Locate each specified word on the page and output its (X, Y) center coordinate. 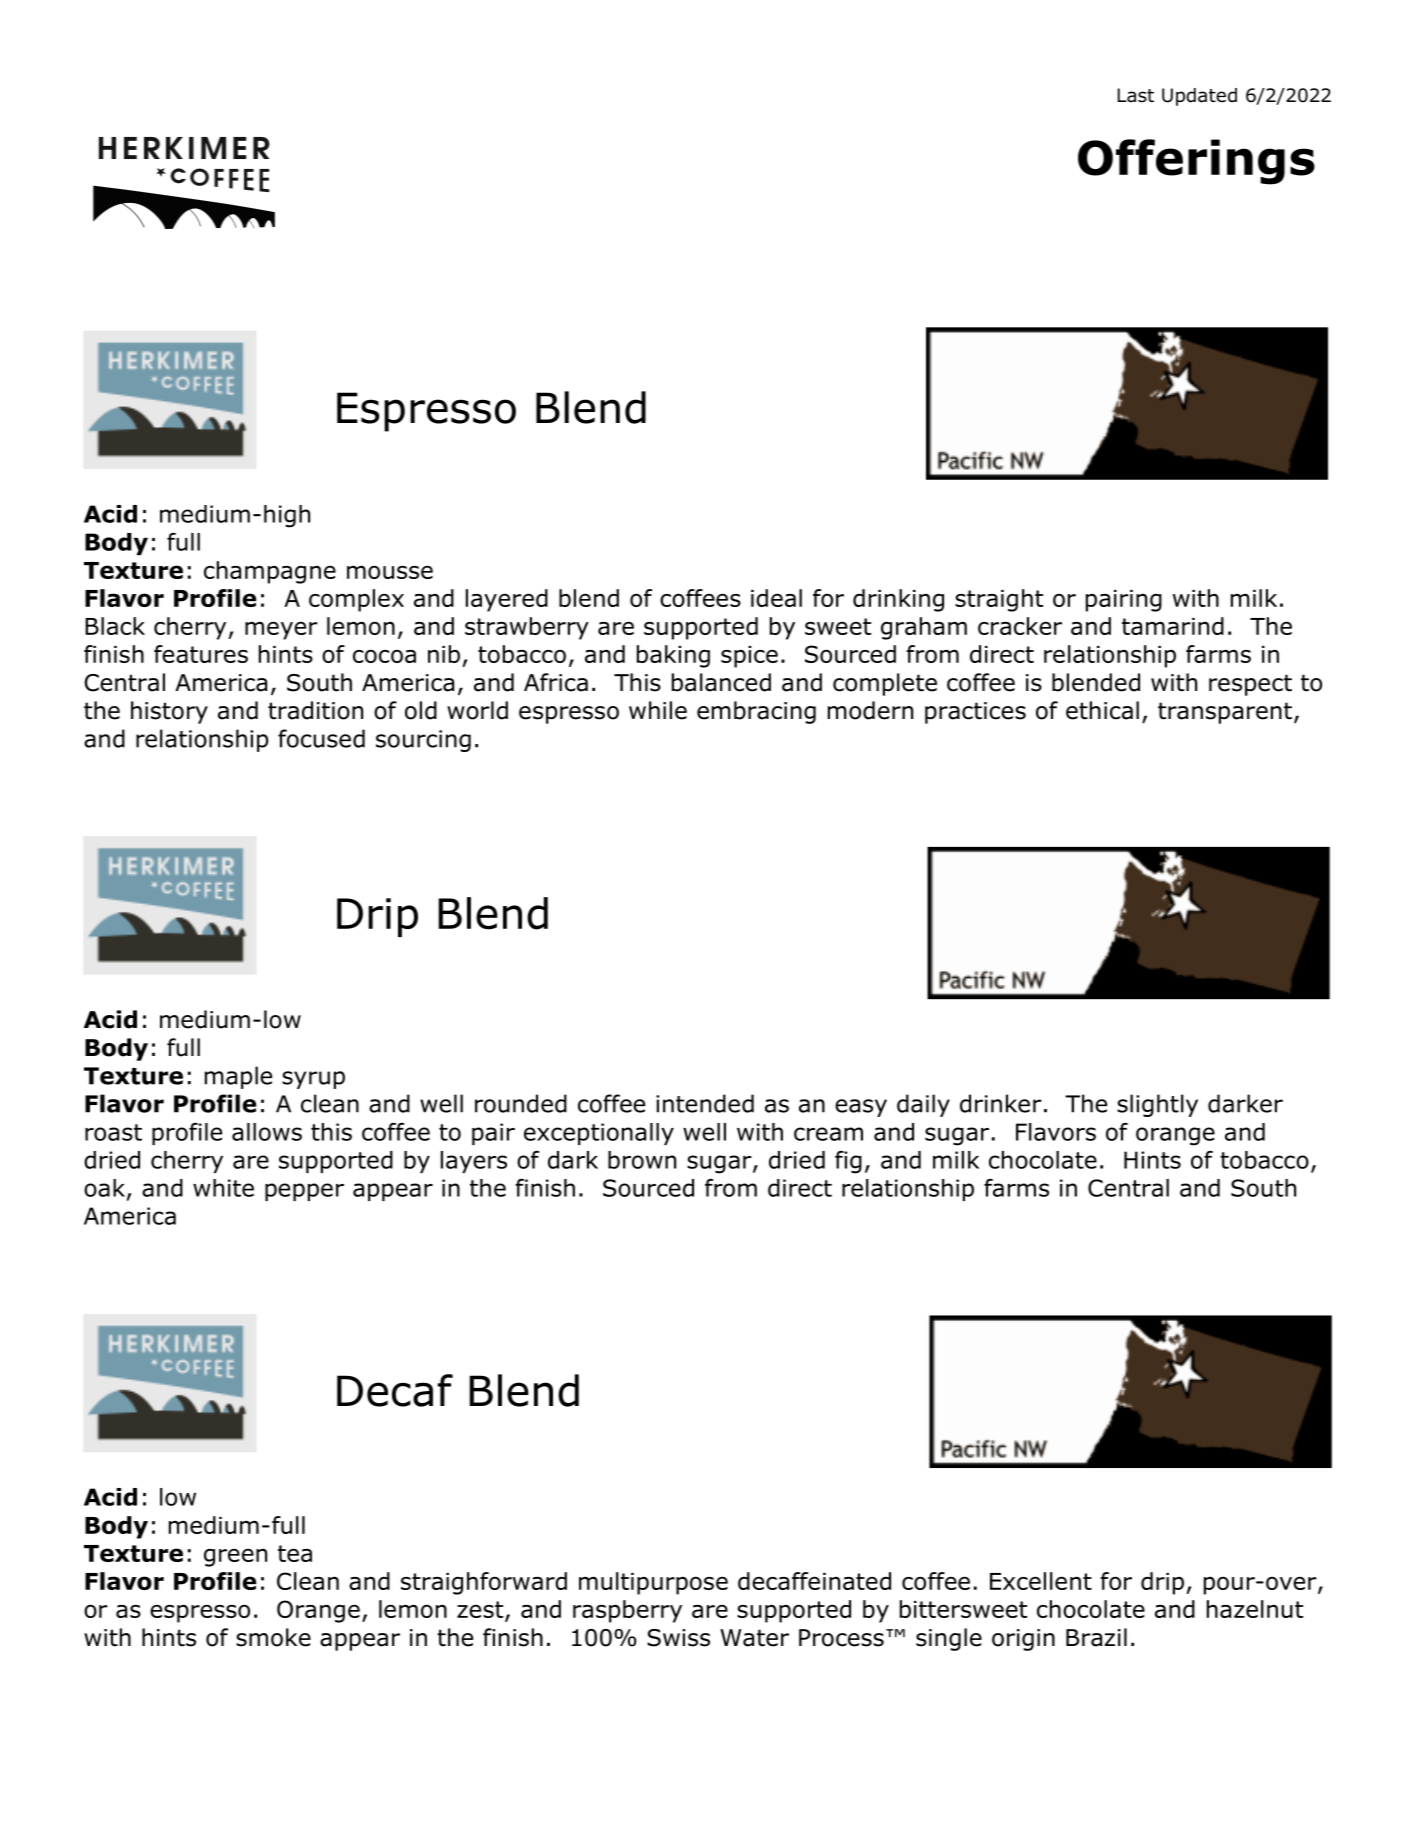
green (235, 1557)
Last (1136, 95)
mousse (390, 572)
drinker (1001, 1103)
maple (238, 1077)
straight (999, 600)
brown (642, 1160)
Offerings (1196, 162)
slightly (1157, 1105)
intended (705, 1103)
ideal (776, 598)
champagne (270, 572)
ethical (1102, 710)
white (223, 1188)
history (169, 712)
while (658, 710)
